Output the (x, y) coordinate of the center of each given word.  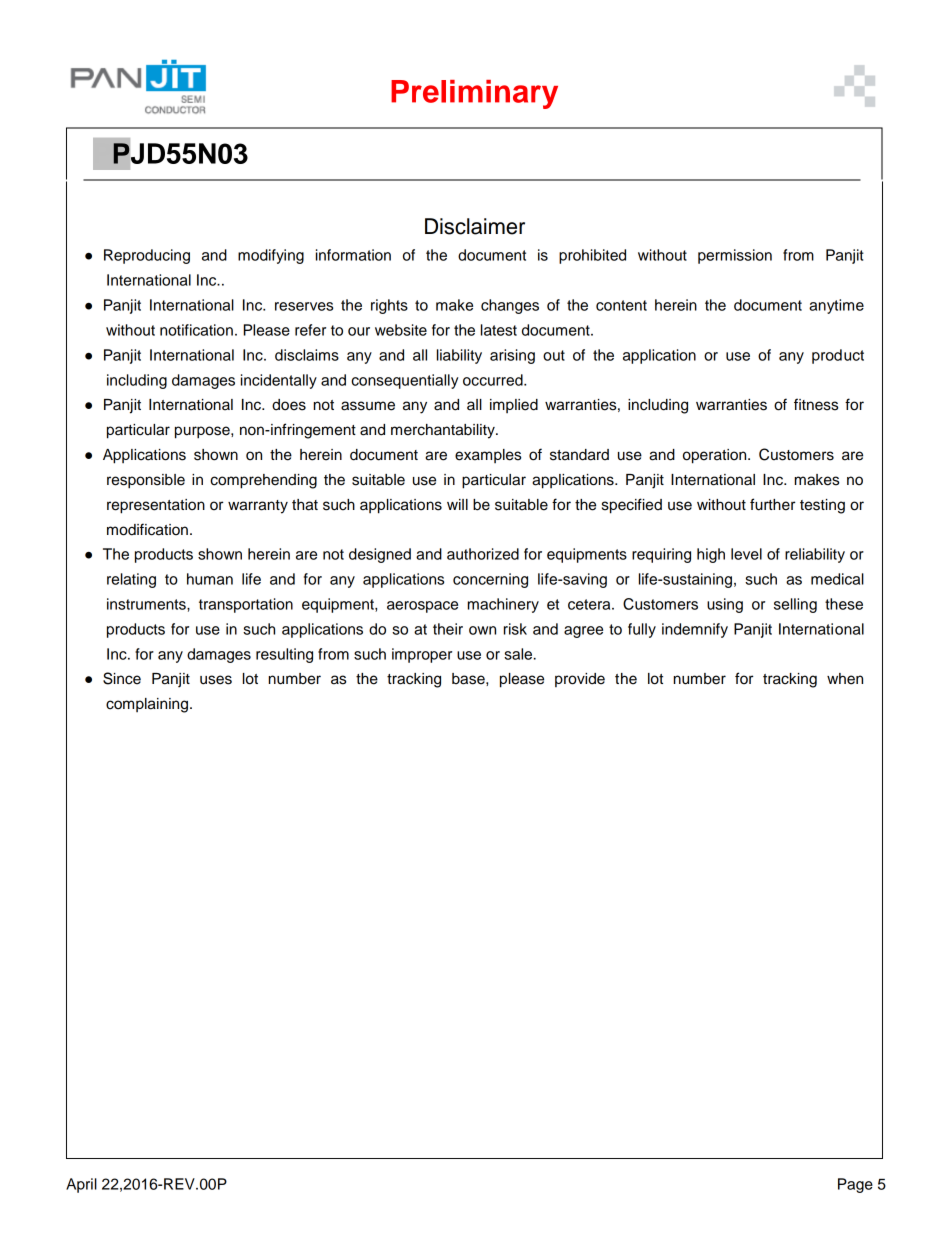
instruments (147, 604)
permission (735, 256)
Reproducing (147, 256)
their (448, 629)
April (81, 1185)
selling (795, 605)
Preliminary (474, 94)
